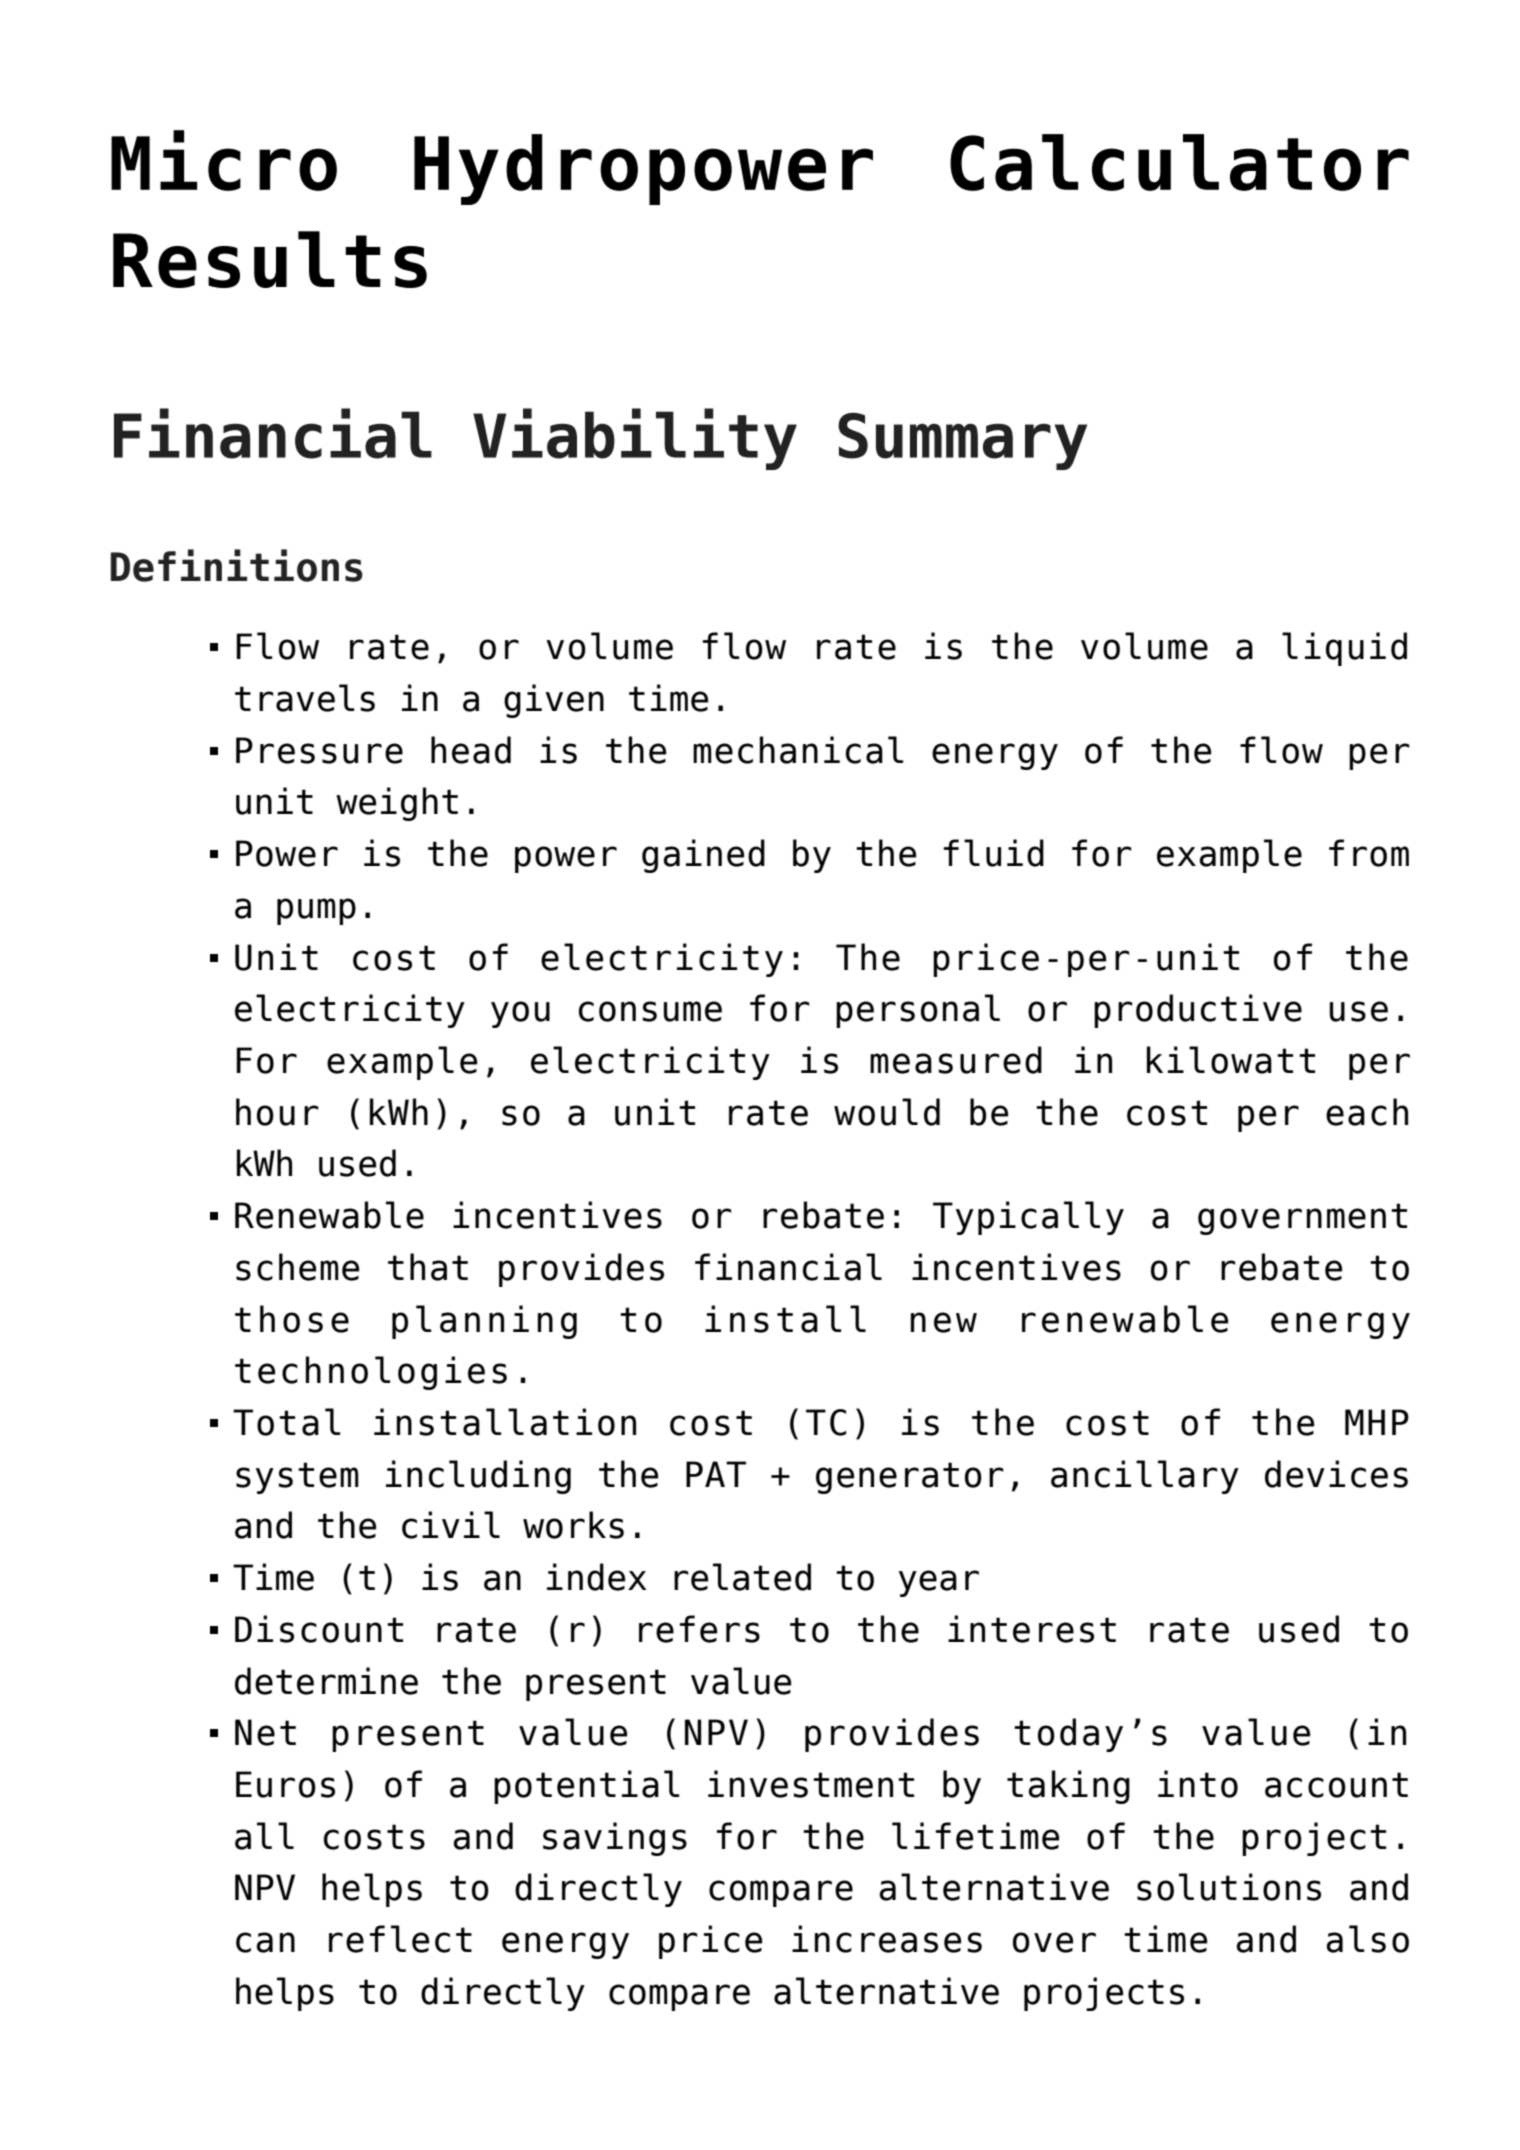 The width and height of the image is (1520, 2150). Describe the element at coordinates (887, 1939) in the image. I see `increases` at that location.
